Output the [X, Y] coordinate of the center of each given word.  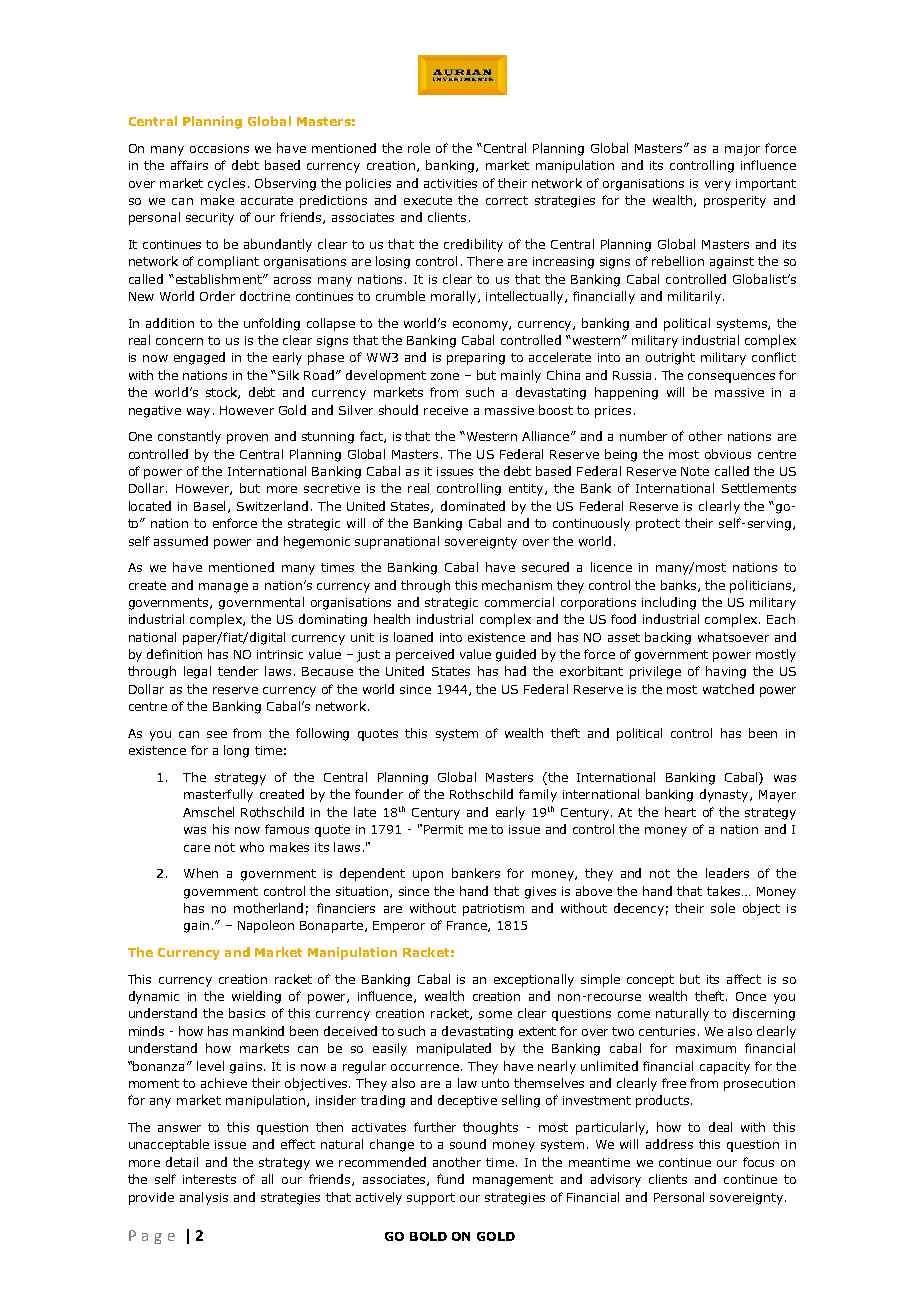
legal [197, 672]
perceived [425, 655]
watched [728, 689]
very [718, 186]
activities [450, 183]
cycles [226, 184]
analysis [204, 1198]
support [431, 1199]
